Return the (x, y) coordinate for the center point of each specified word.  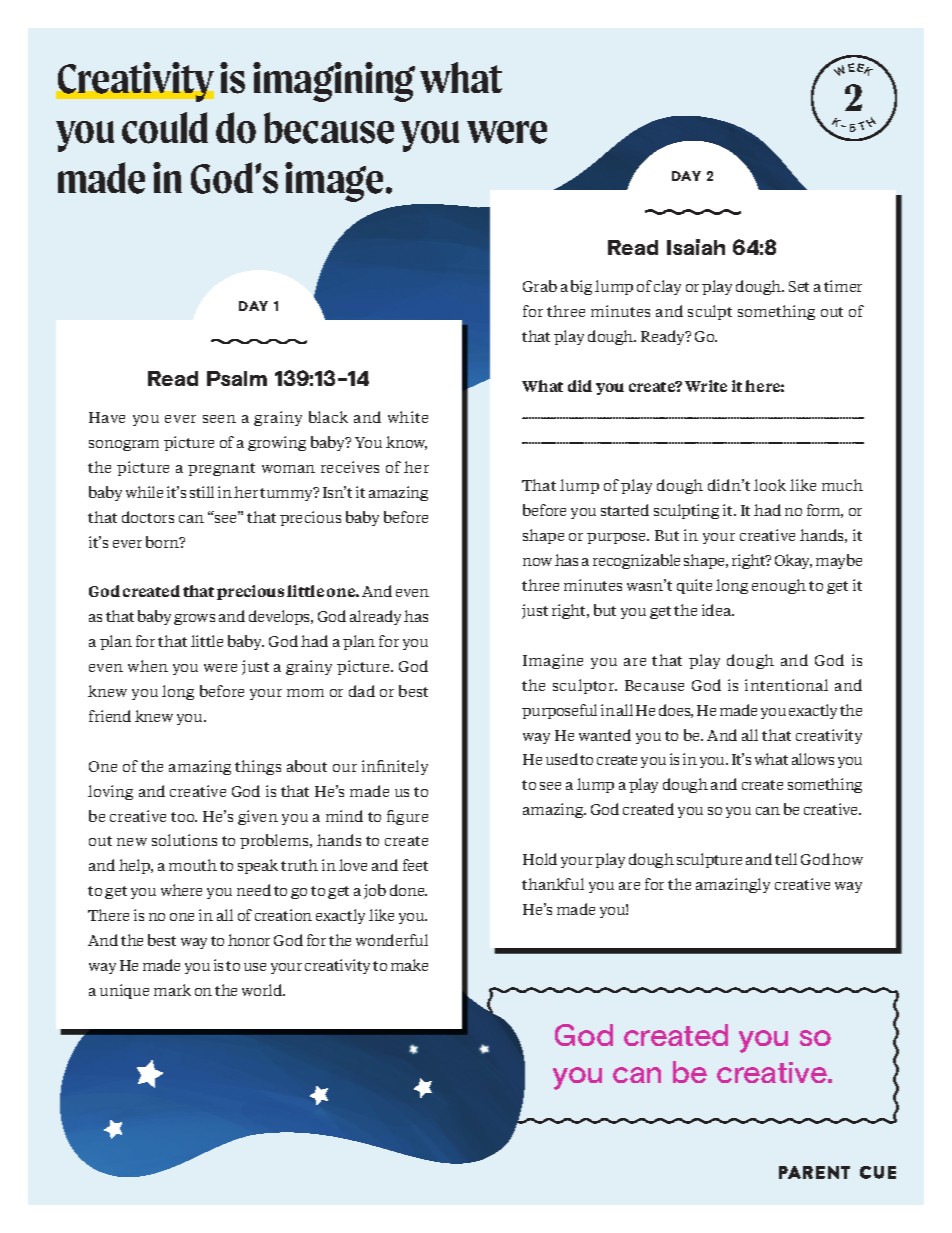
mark (172, 990)
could (165, 128)
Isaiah (696, 247)
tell (786, 859)
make (409, 965)
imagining (334, 82)
